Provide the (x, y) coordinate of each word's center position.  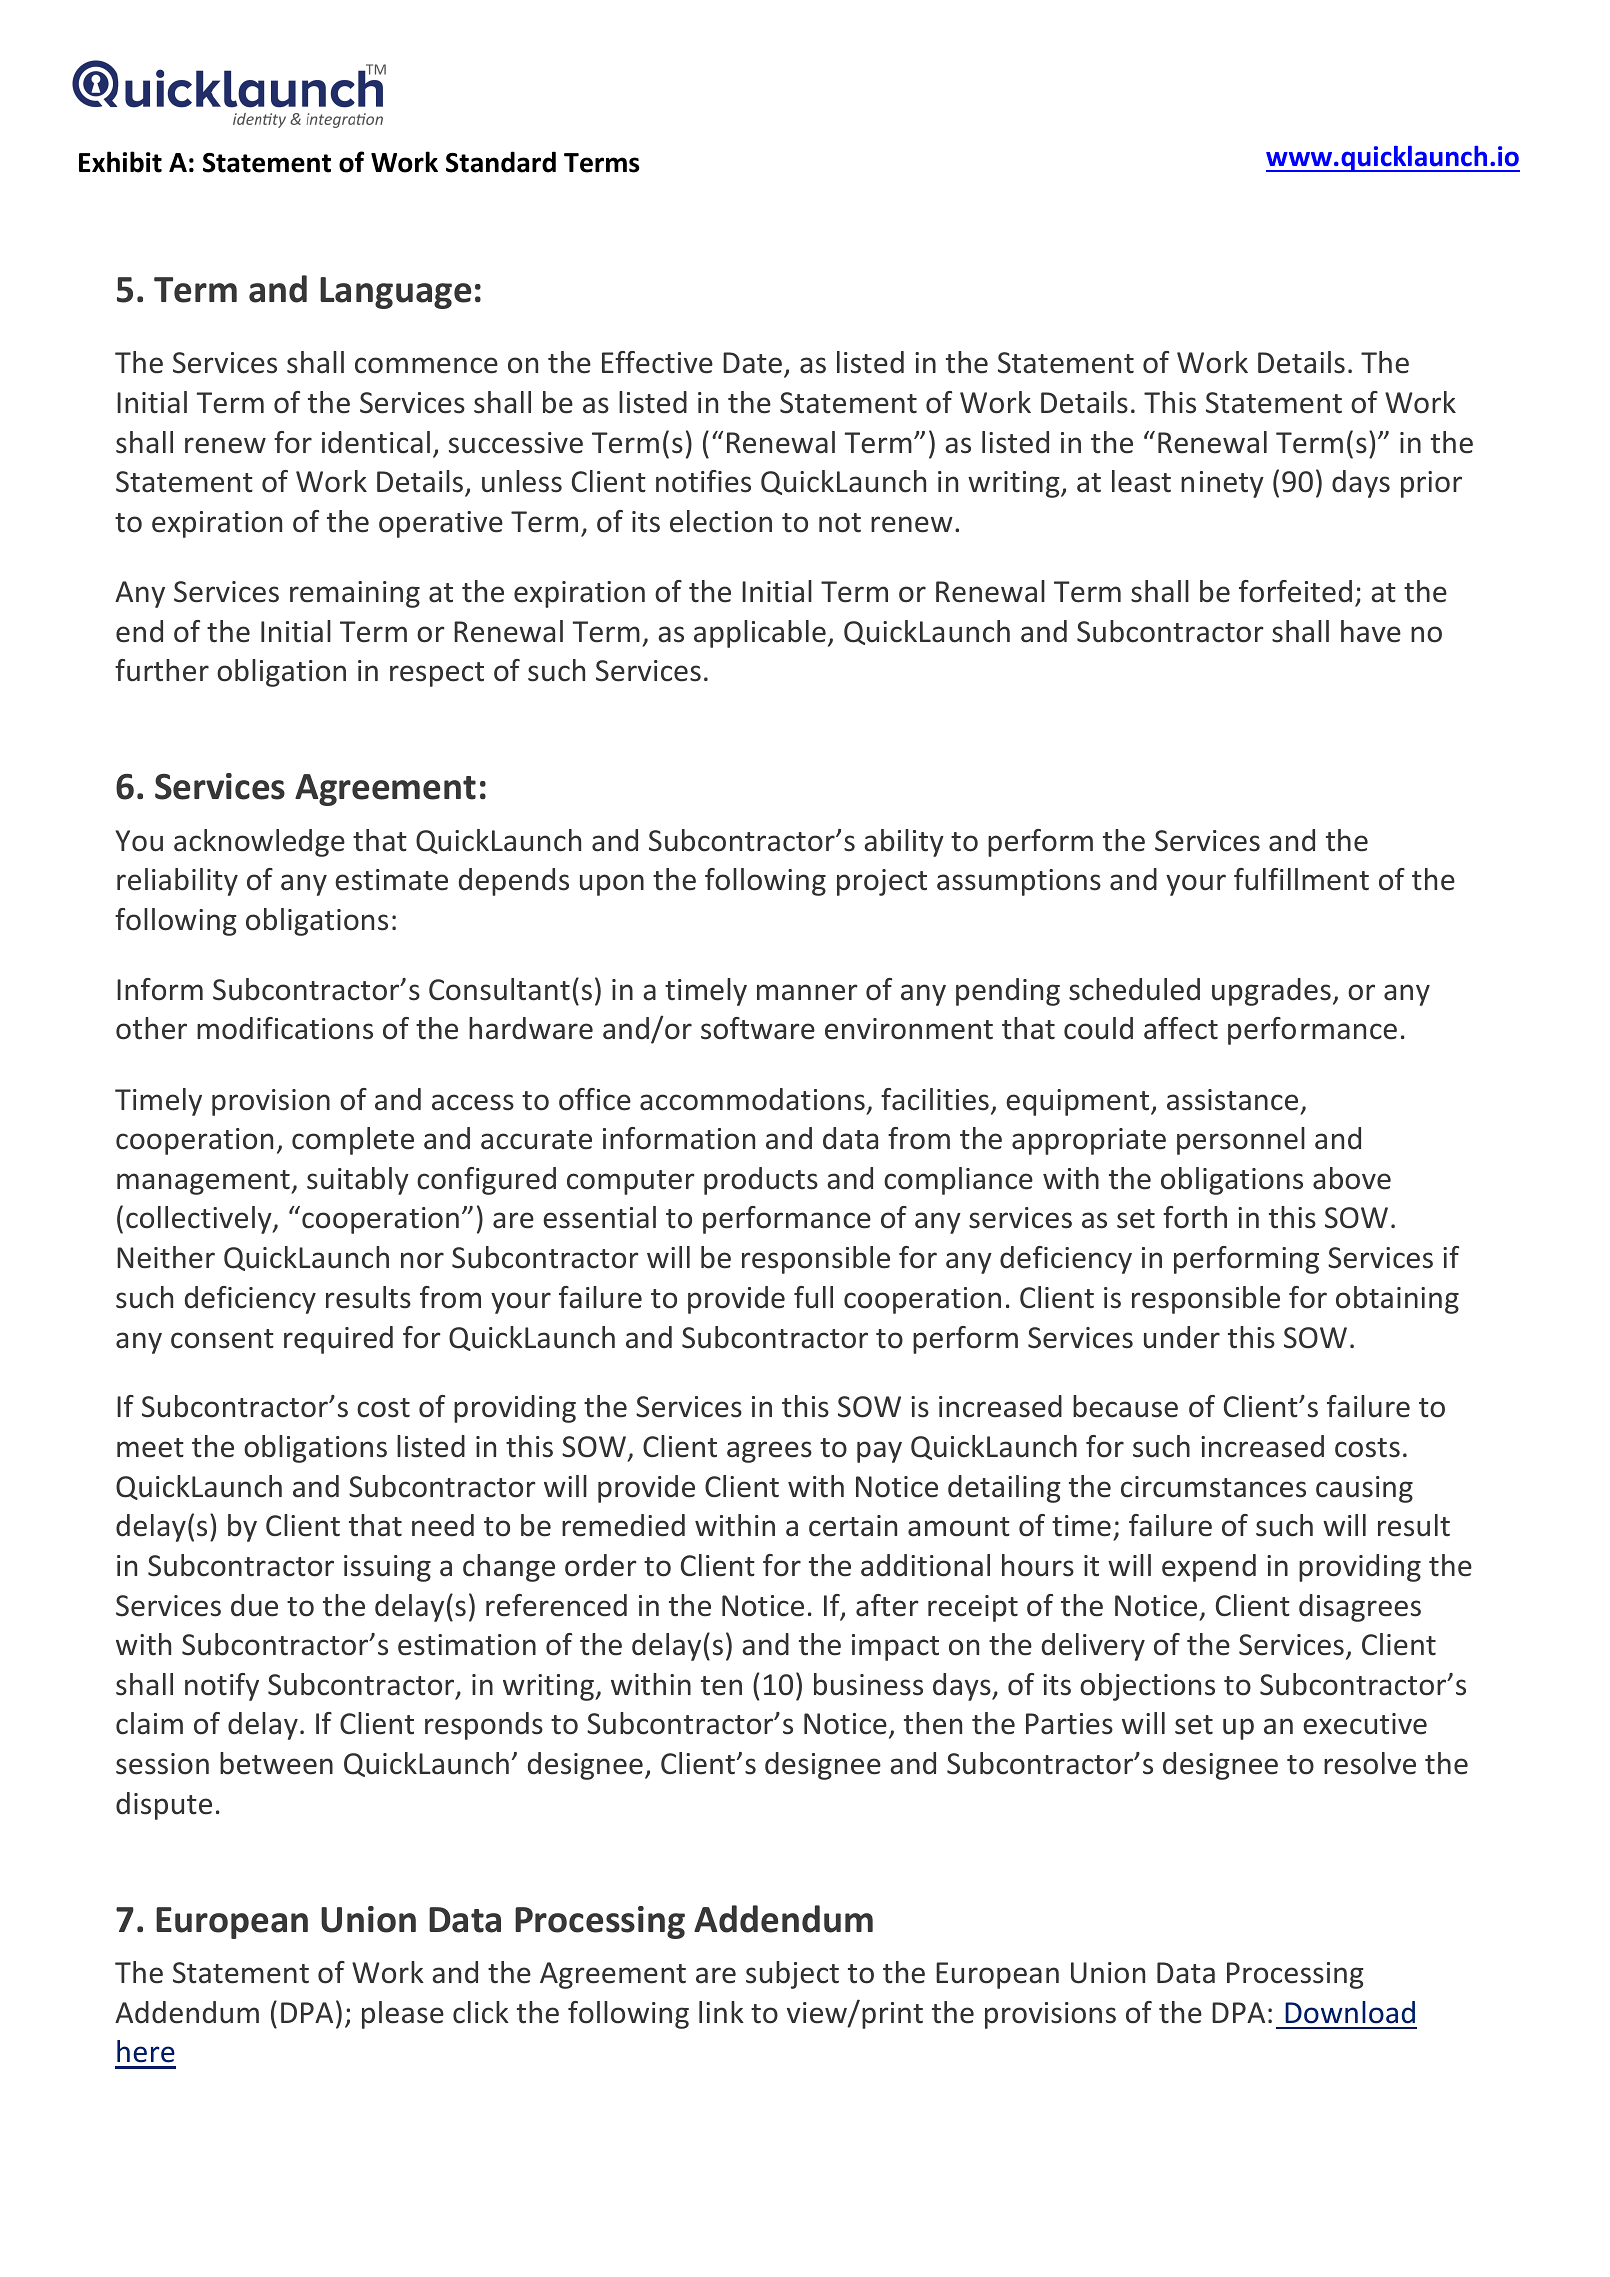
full (813, 1297)
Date (752, 363)
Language (395, 293)
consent (222, 1339)
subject (792, 1975)
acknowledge (259, 843)
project (882, 882)
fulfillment (1301, 879)
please (403, 2015)
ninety (1222, 484)
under (1182, 1337)
